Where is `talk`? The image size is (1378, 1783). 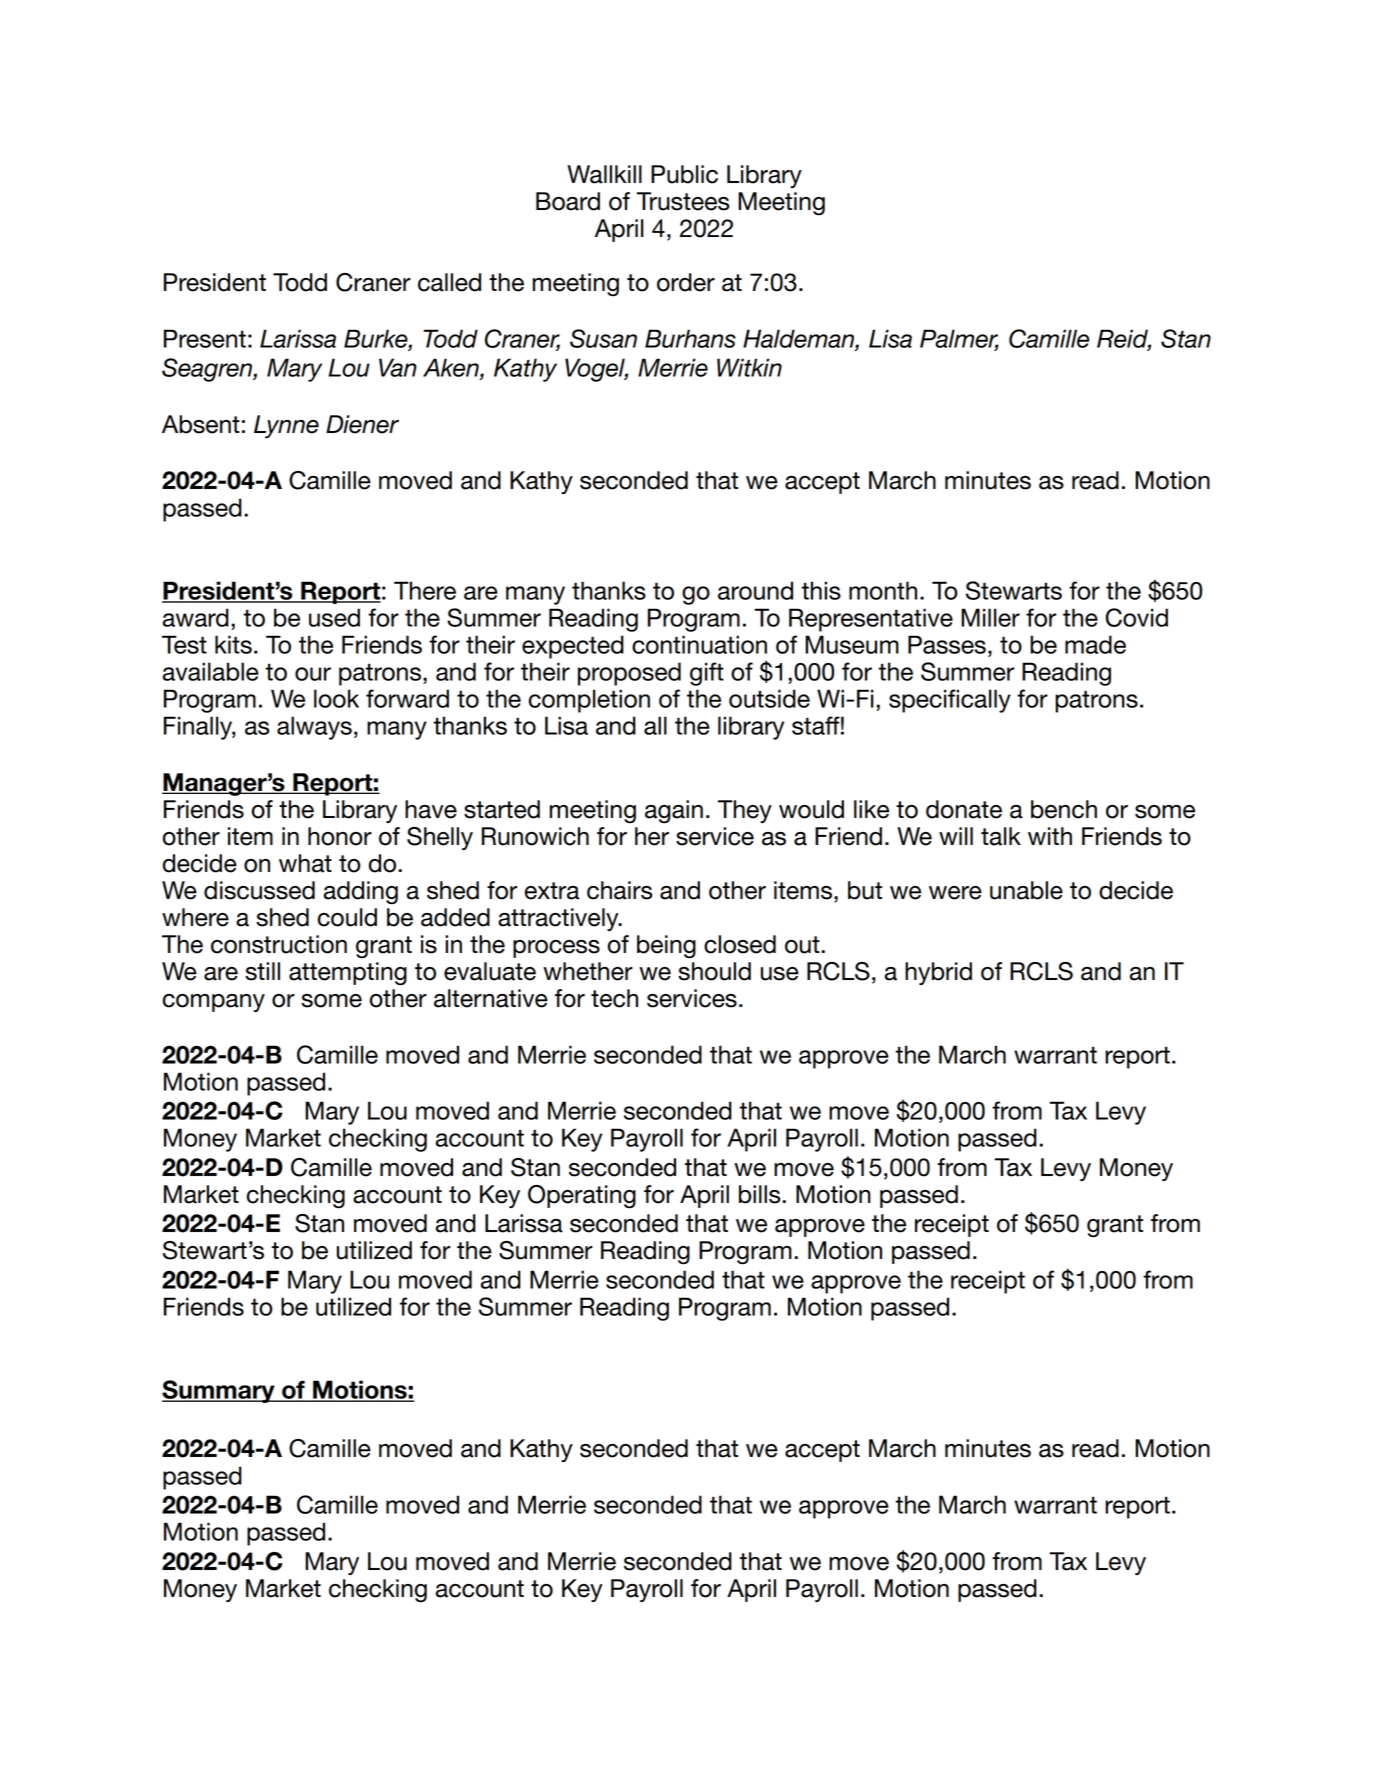 talk is located at coordinates (1001, 836).
